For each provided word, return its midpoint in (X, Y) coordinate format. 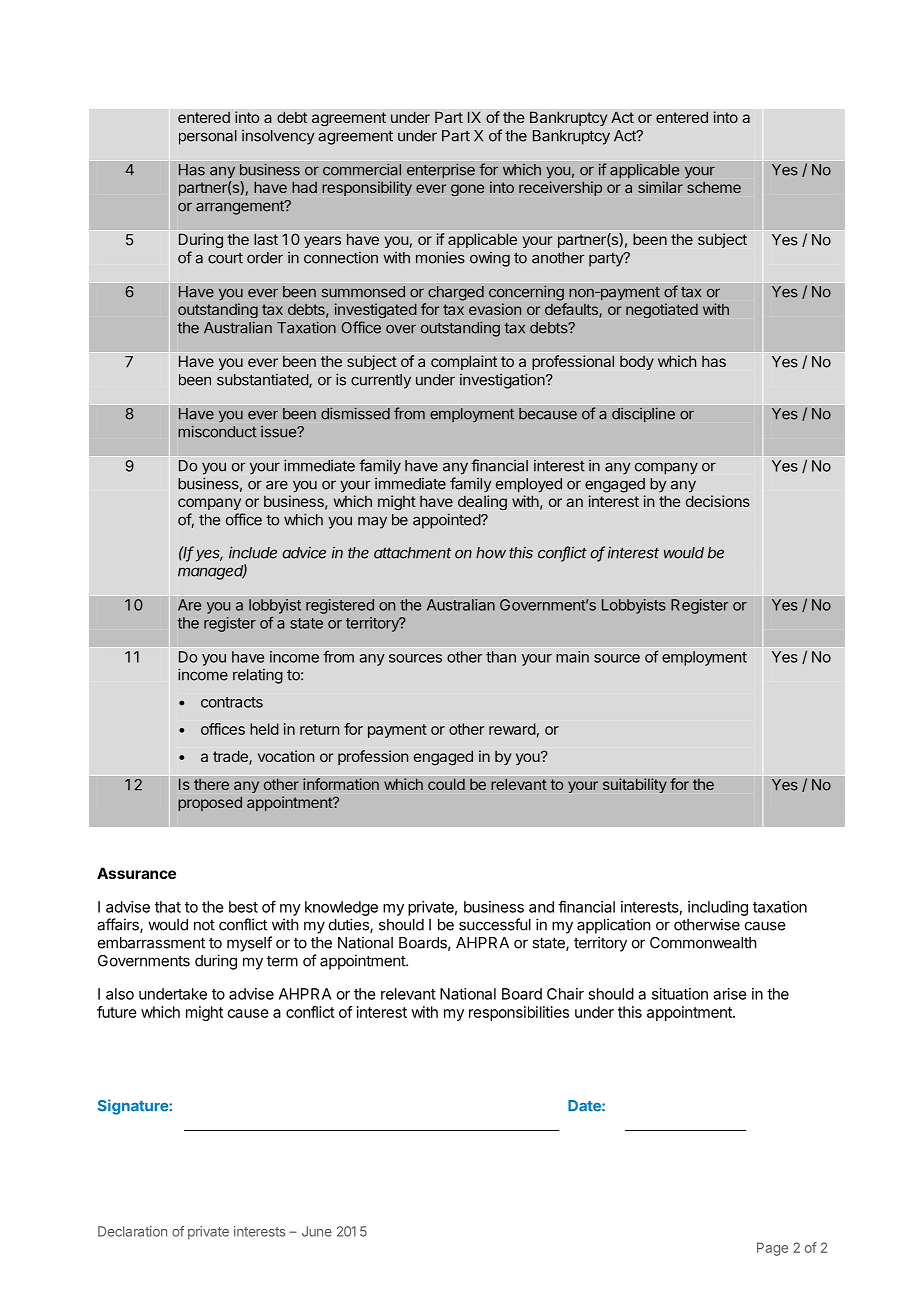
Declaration (132, 1231)
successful (495, 924)
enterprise (441, 170)
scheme (714, 187)
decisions (718, 501)
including (718, 908)
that (168, 907)
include (253, 552)
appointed (447, 521)
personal (208, 137)
